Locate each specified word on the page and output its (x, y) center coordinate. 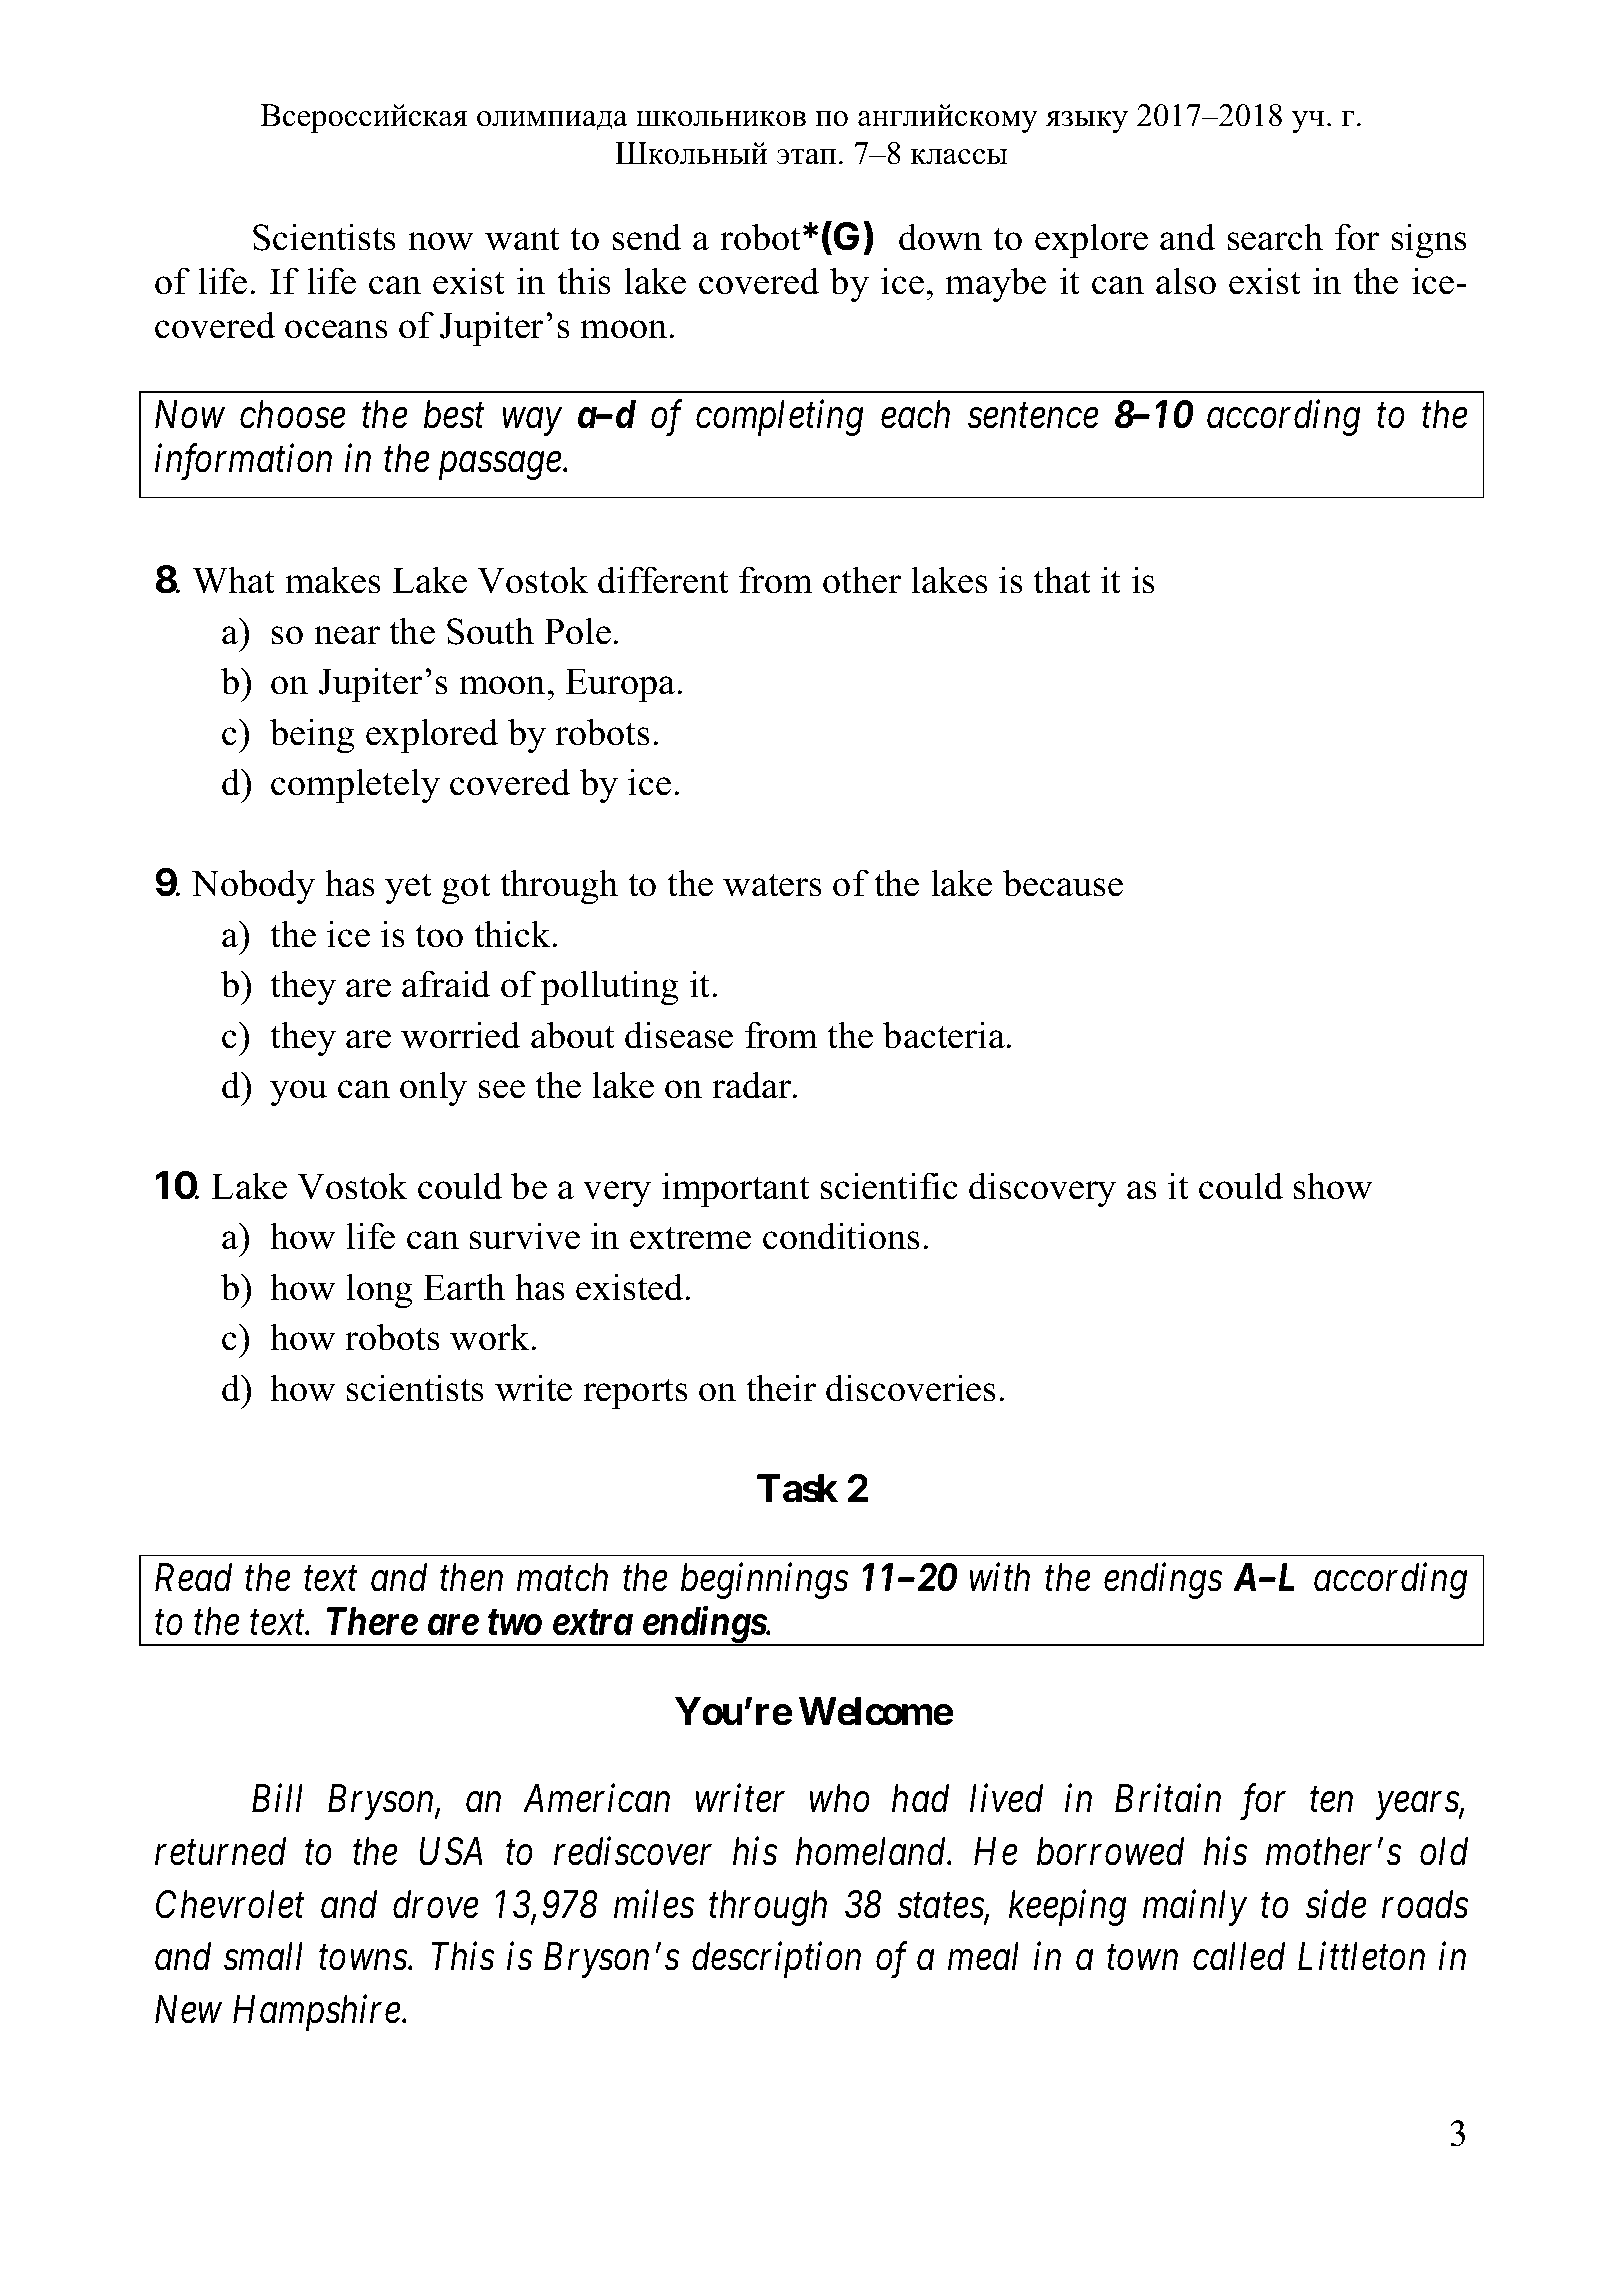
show (1333, 1186)
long (379, 1291)
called (1239, 1956)
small (263, 1956)
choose (293, 414)
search (1275, 237)
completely (355, 786)
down (940, 237)
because (1063, 883)
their (781, 1388)
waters (772, 885)
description (776, 1960)
